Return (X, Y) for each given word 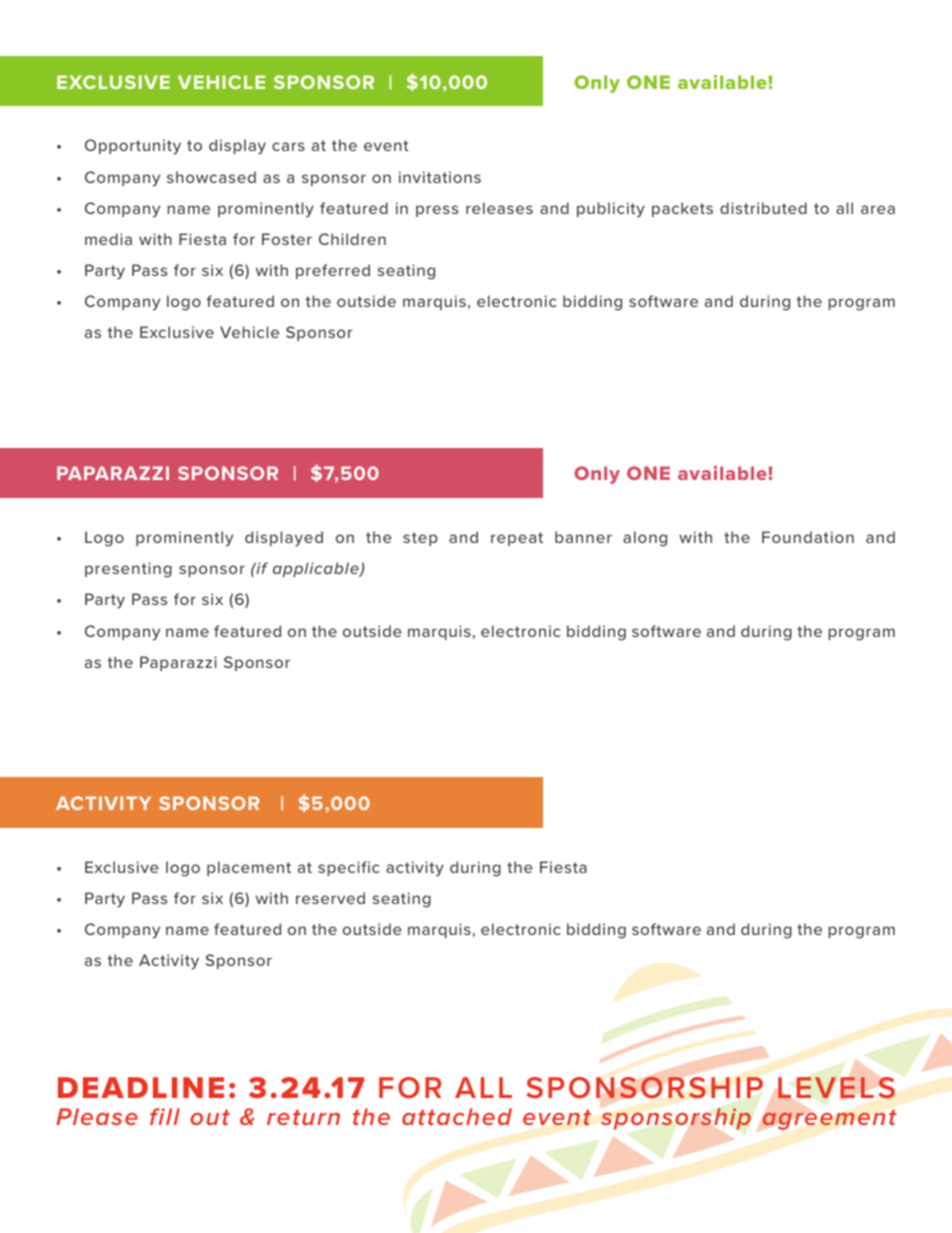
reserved (330, 898)
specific (348, 868)
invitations (440, 177)
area (878, 209)
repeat (517, 539)
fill (165, 1116)
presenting (128, 570)
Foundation (808, 537)
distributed (763, 208)
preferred (333, 271)
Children (352, 239)
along (645, 539)
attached (457, 1116)
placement (249, 868)
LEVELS (836, 1088)
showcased (211, 177)
